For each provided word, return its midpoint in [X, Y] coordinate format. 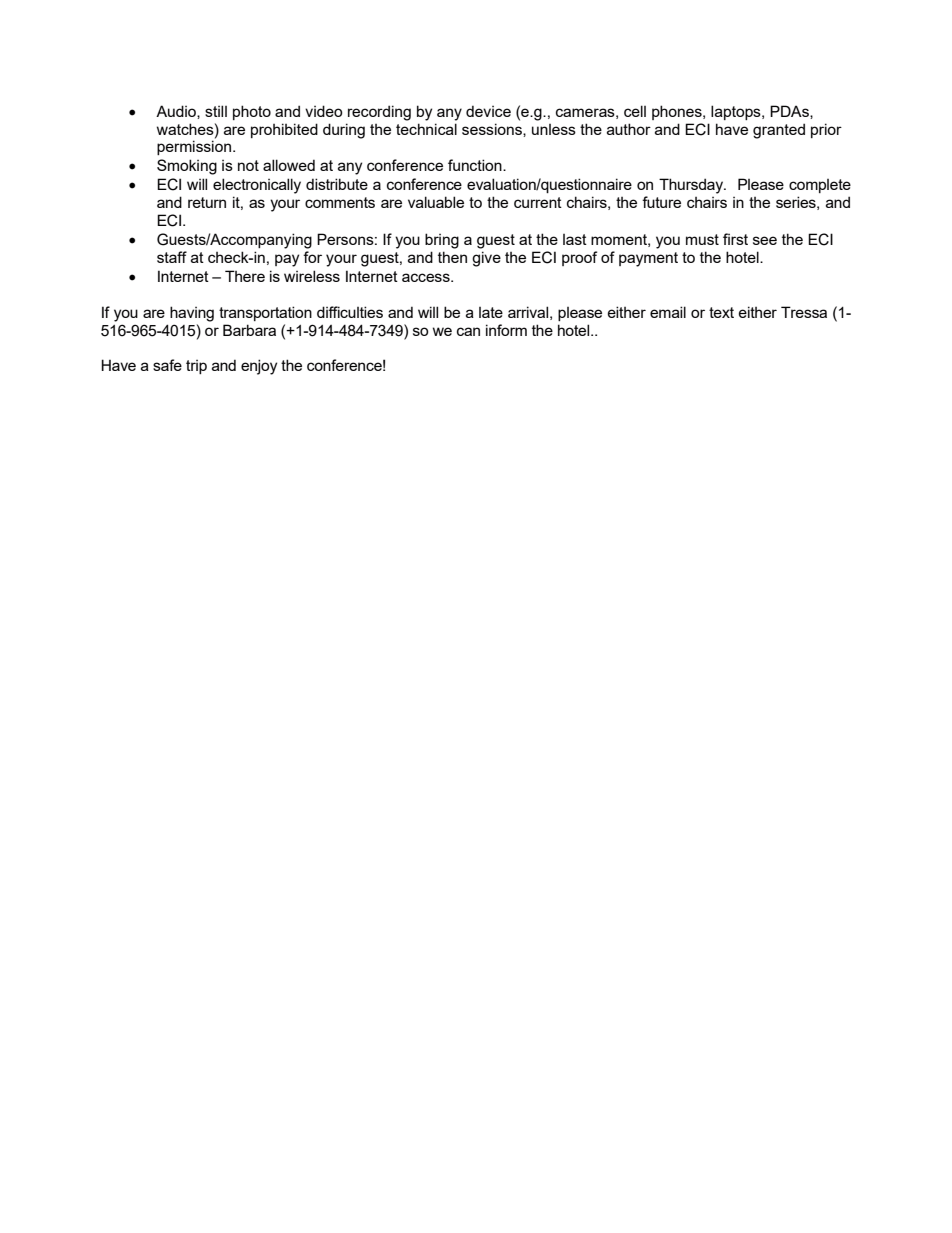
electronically [257, 186]
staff [172, 257]
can [468, 331]
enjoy [259, 367]
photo [252, 112]
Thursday [692, 186]
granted [779, 131]
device [488, 111]
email [668, 312]
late [491, 312]
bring [442, 241]
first [735, 239]
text [721, 312]
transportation [265, 313]
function [476, 165]
